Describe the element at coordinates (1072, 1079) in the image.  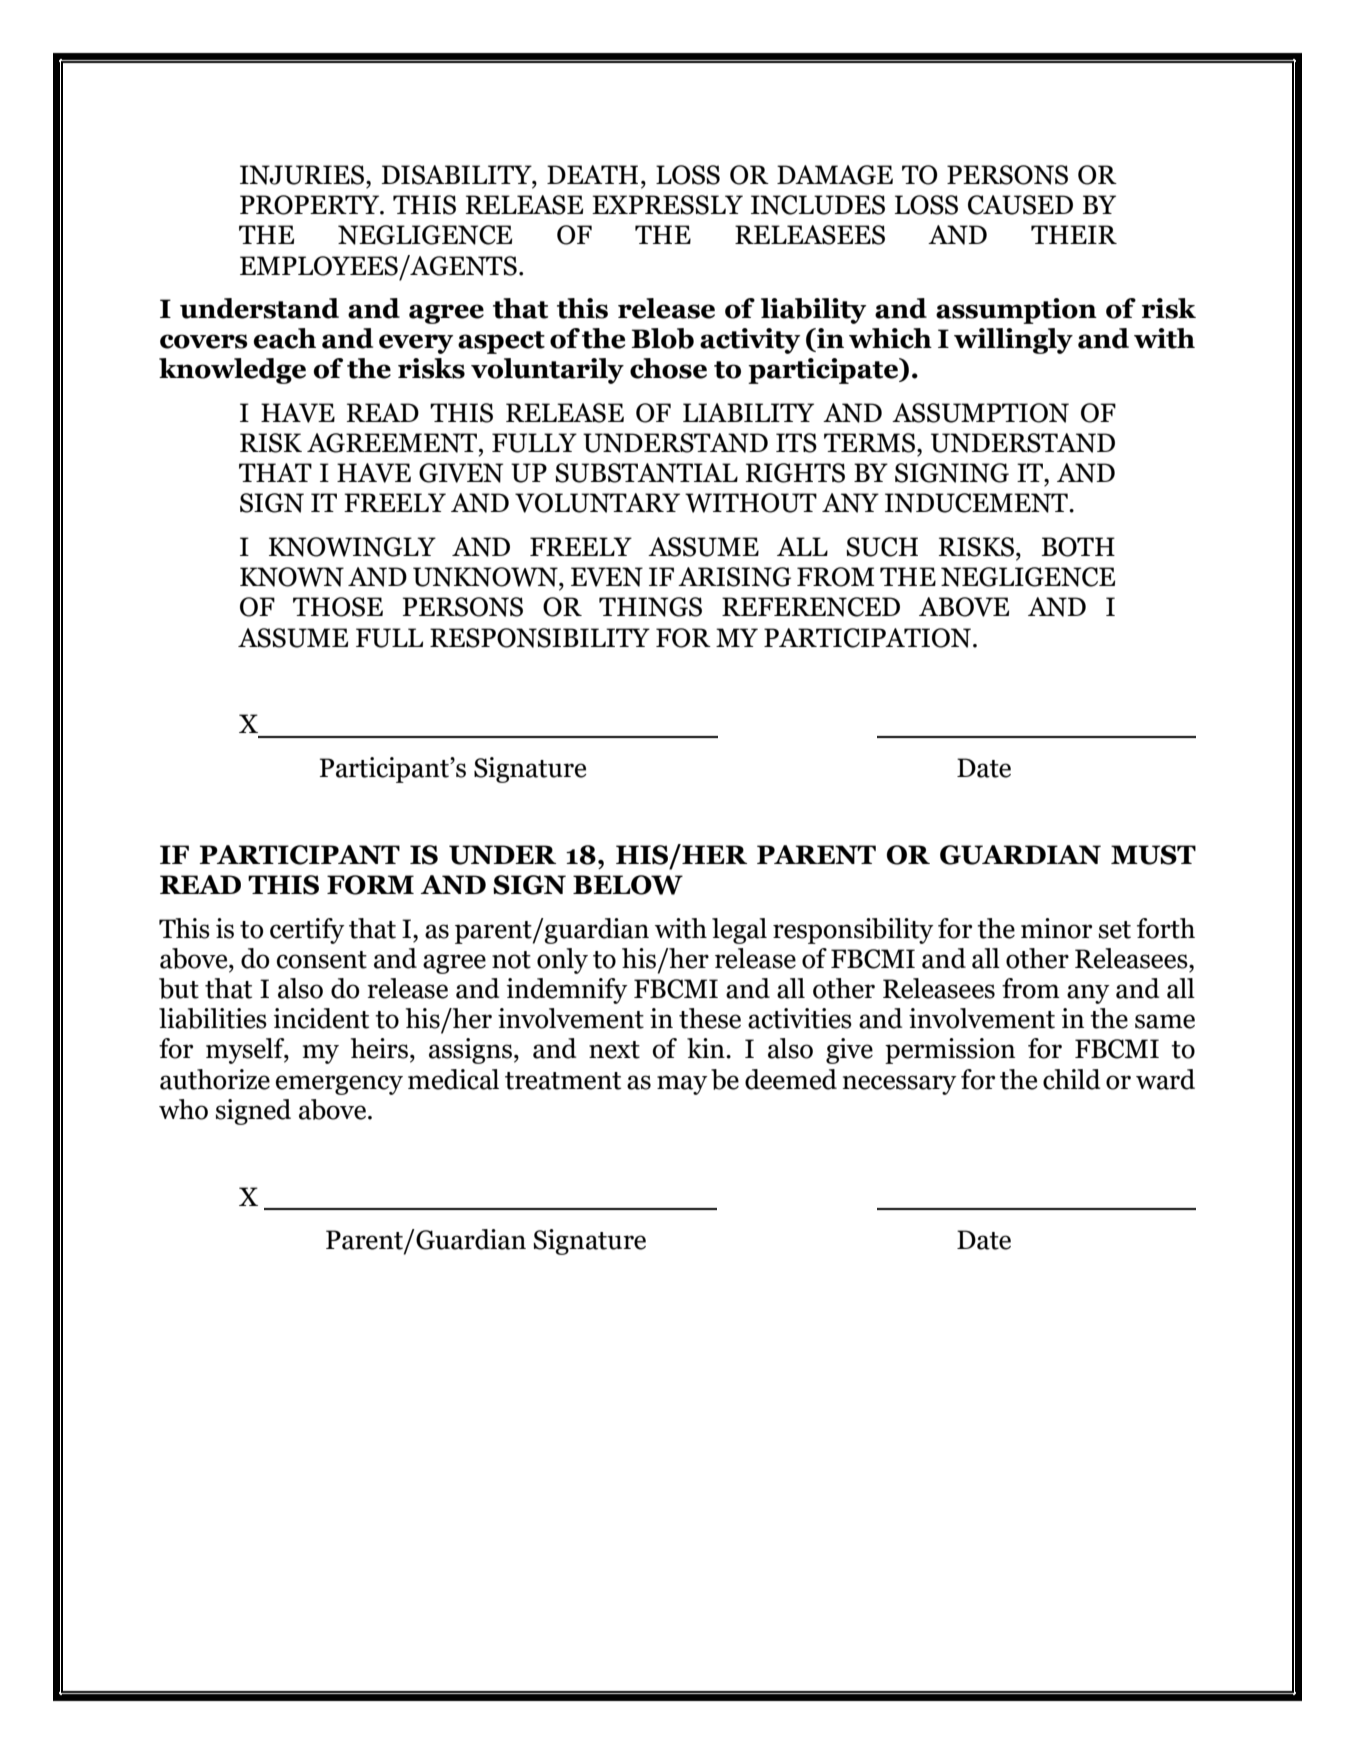
I see `child` at that location.
